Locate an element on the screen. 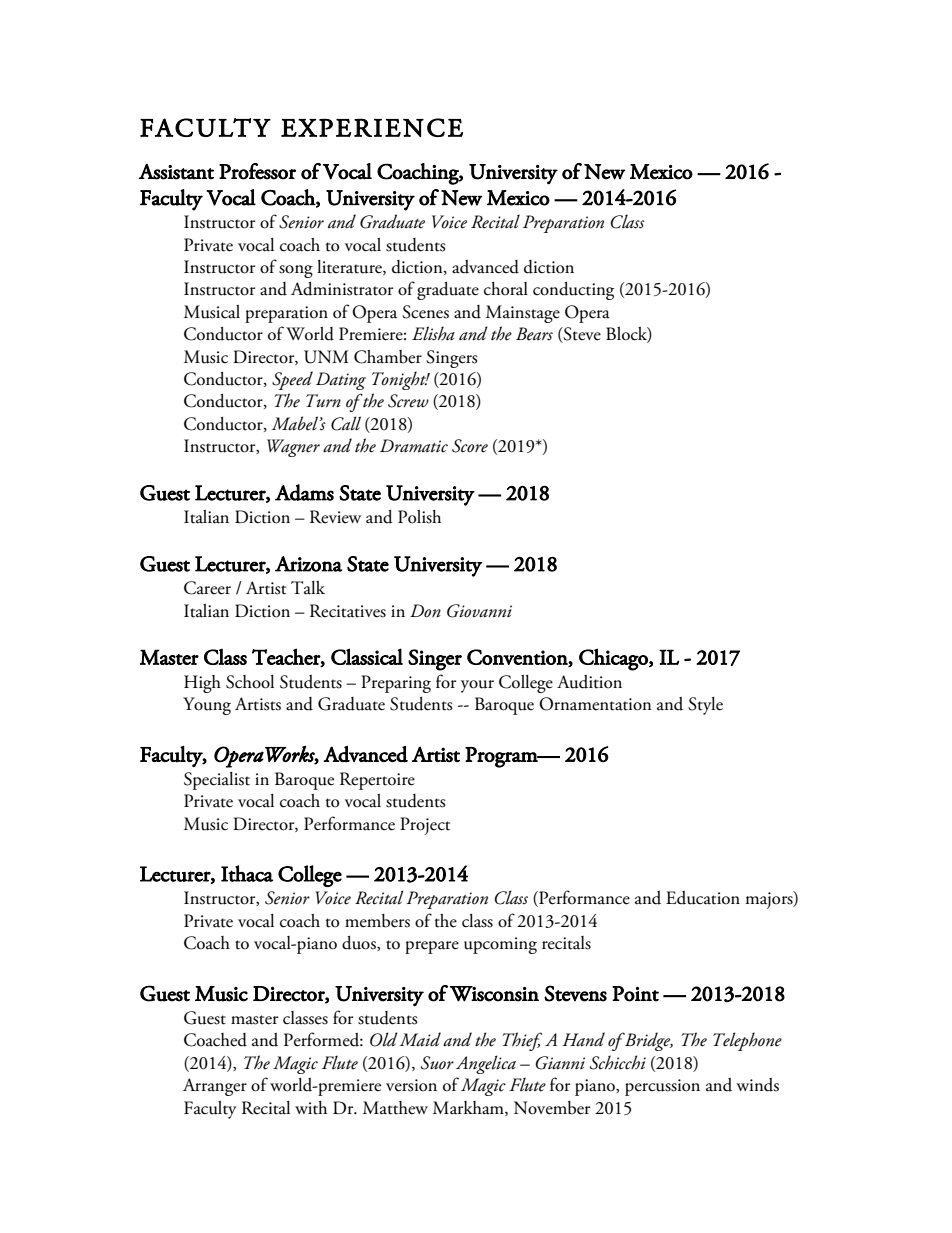  Chicago is located at coordinates (614, 659).
